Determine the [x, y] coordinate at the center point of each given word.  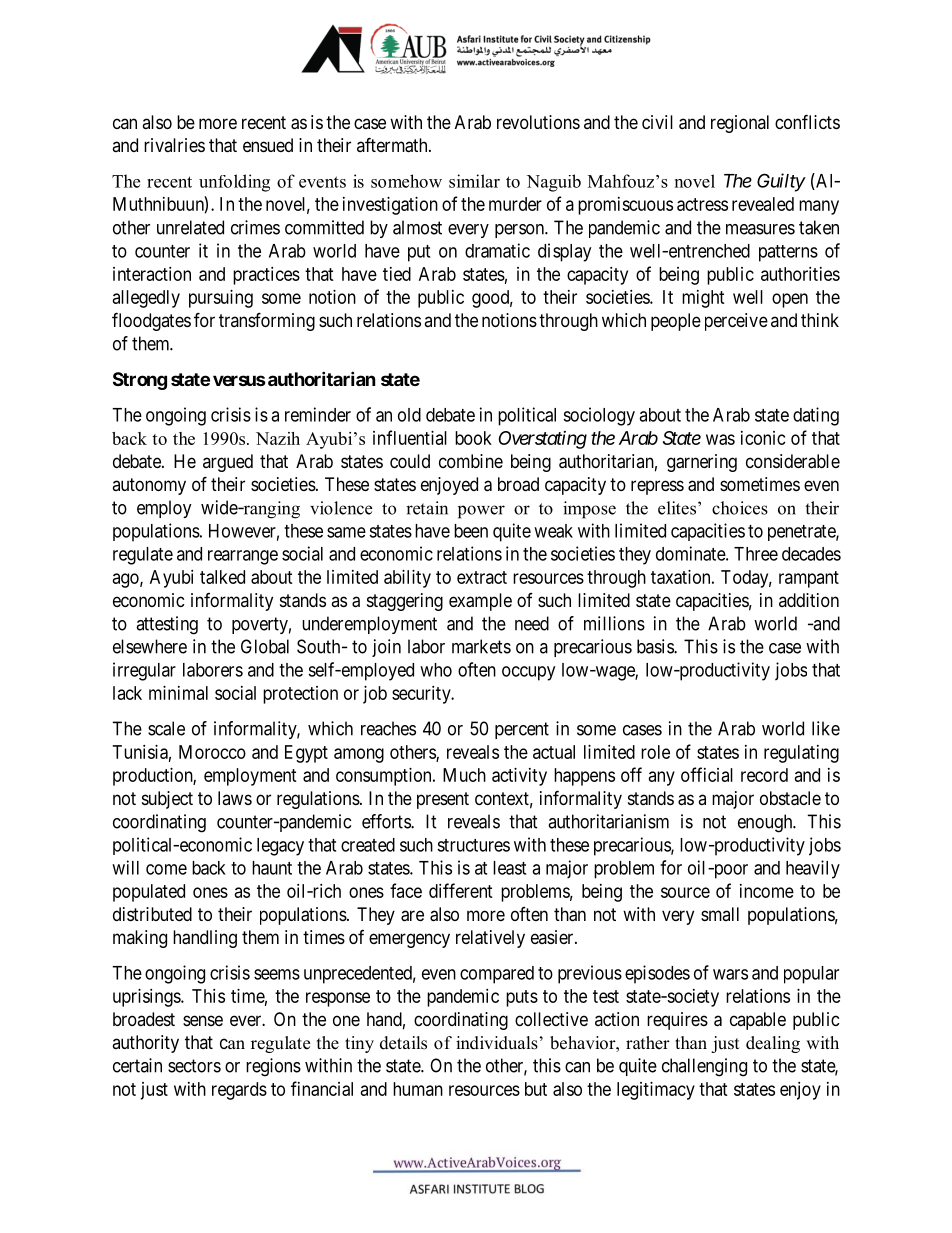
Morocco [212, 752]
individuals [497, 1043]
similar [474, 181]
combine [471, 461]
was [720, 439]
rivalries [174, 145]
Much [464, 775]
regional [740, 124]
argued [228, 463]
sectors [194, 1066]
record [764, 775]
